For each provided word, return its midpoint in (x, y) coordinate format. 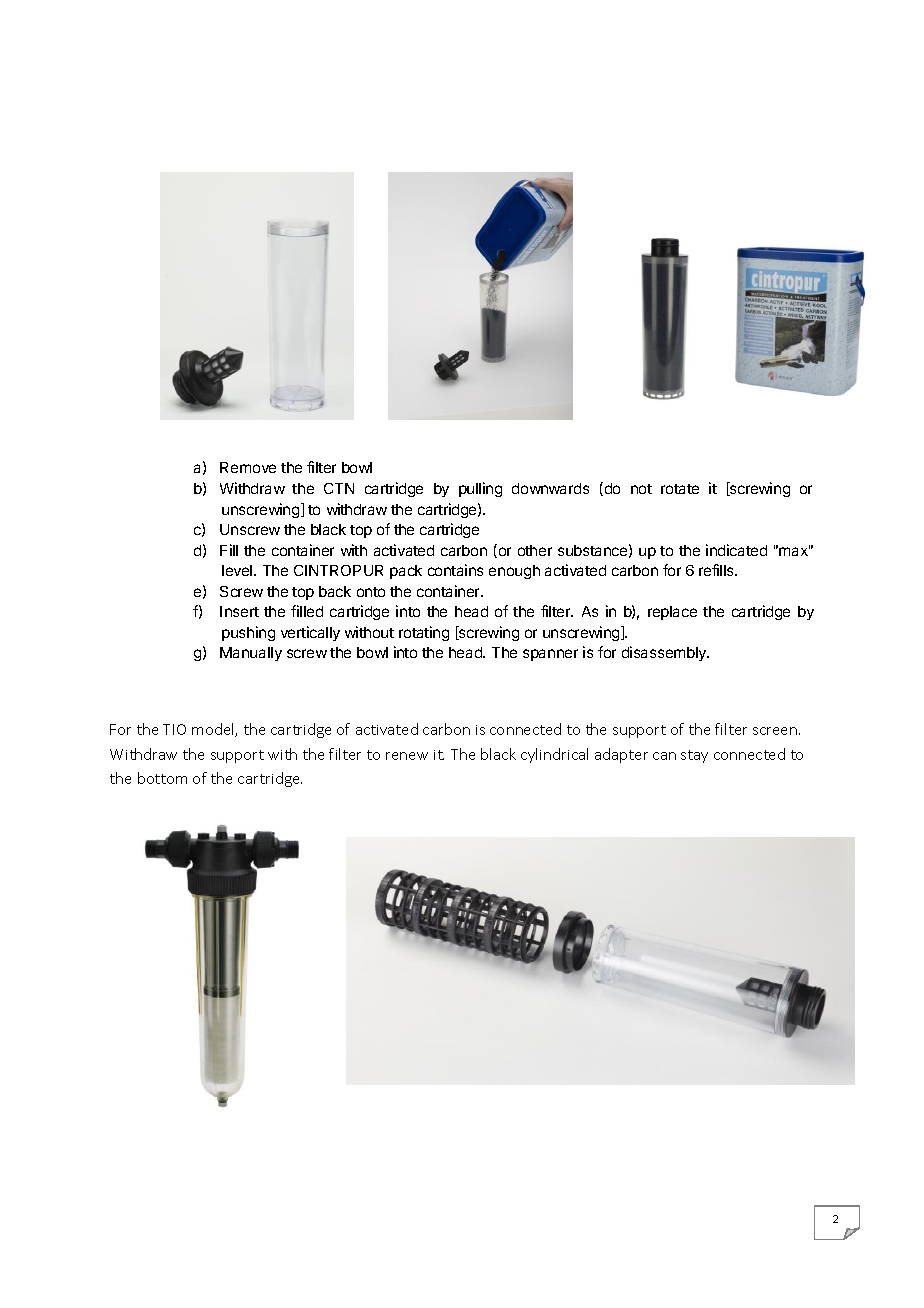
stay (694, 756)
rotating (424, 633)
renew (407, 756)
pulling (480, 489)
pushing (248, 633)
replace (672, 613)
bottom (162, 778)
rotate (680, 489)
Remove (248, 467)
